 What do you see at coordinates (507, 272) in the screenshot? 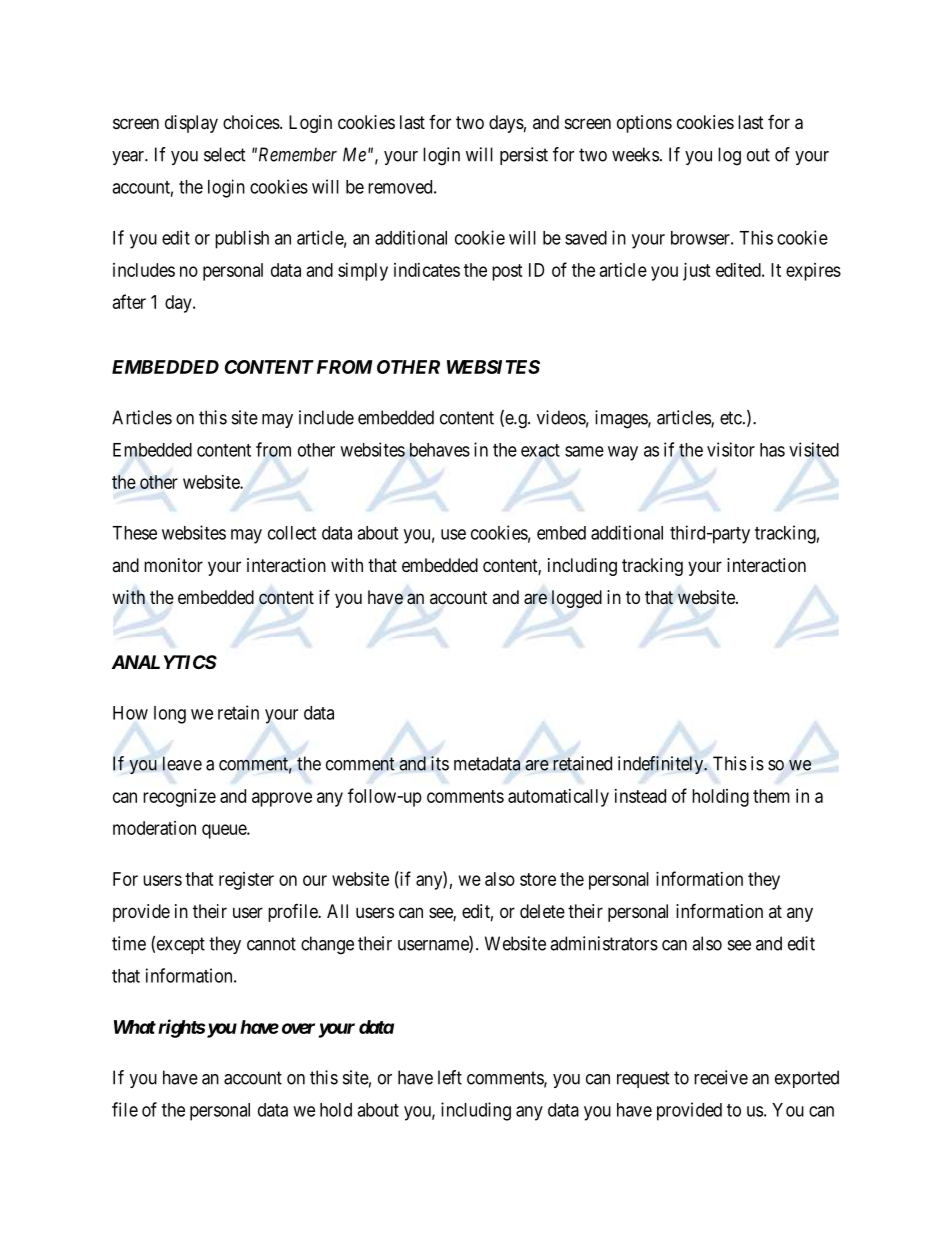
I see `post` at bounding box center [507, 272].
